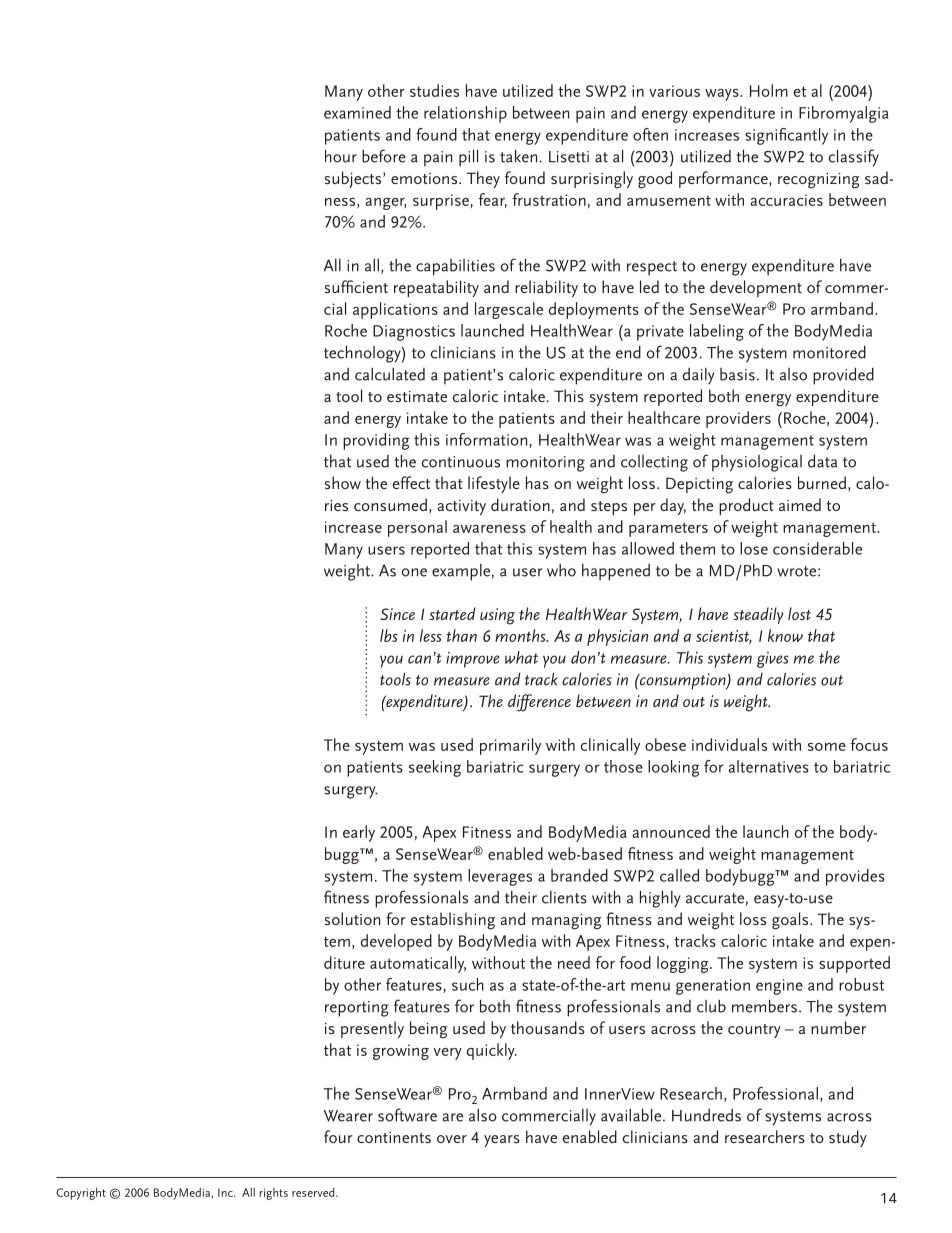 The width and height of the document is (952, 1233). Describe the element at coordinates (359, 833) in the document. I see `early` at that location.
